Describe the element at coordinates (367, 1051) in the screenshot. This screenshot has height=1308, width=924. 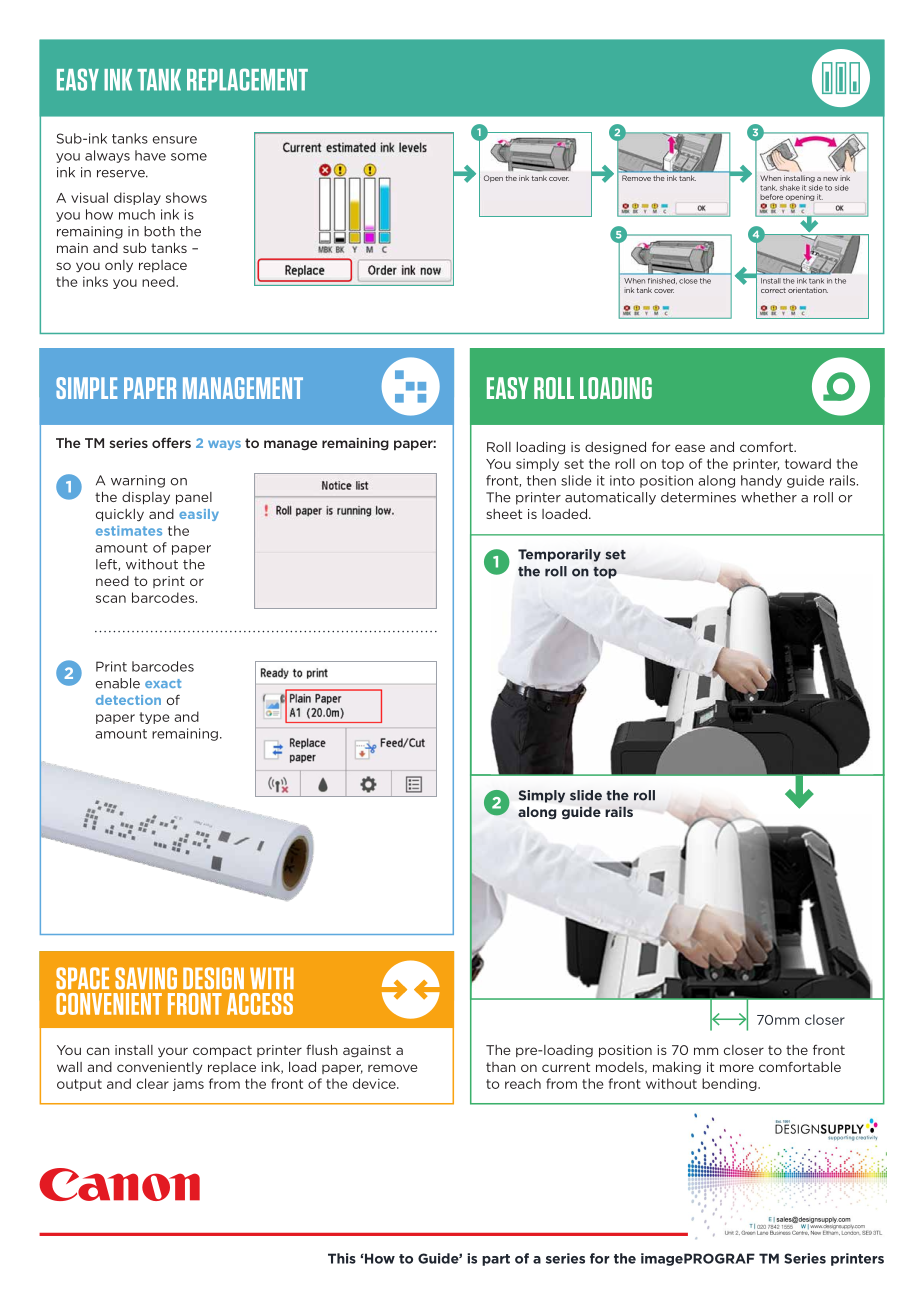
I see `against` at that location.
